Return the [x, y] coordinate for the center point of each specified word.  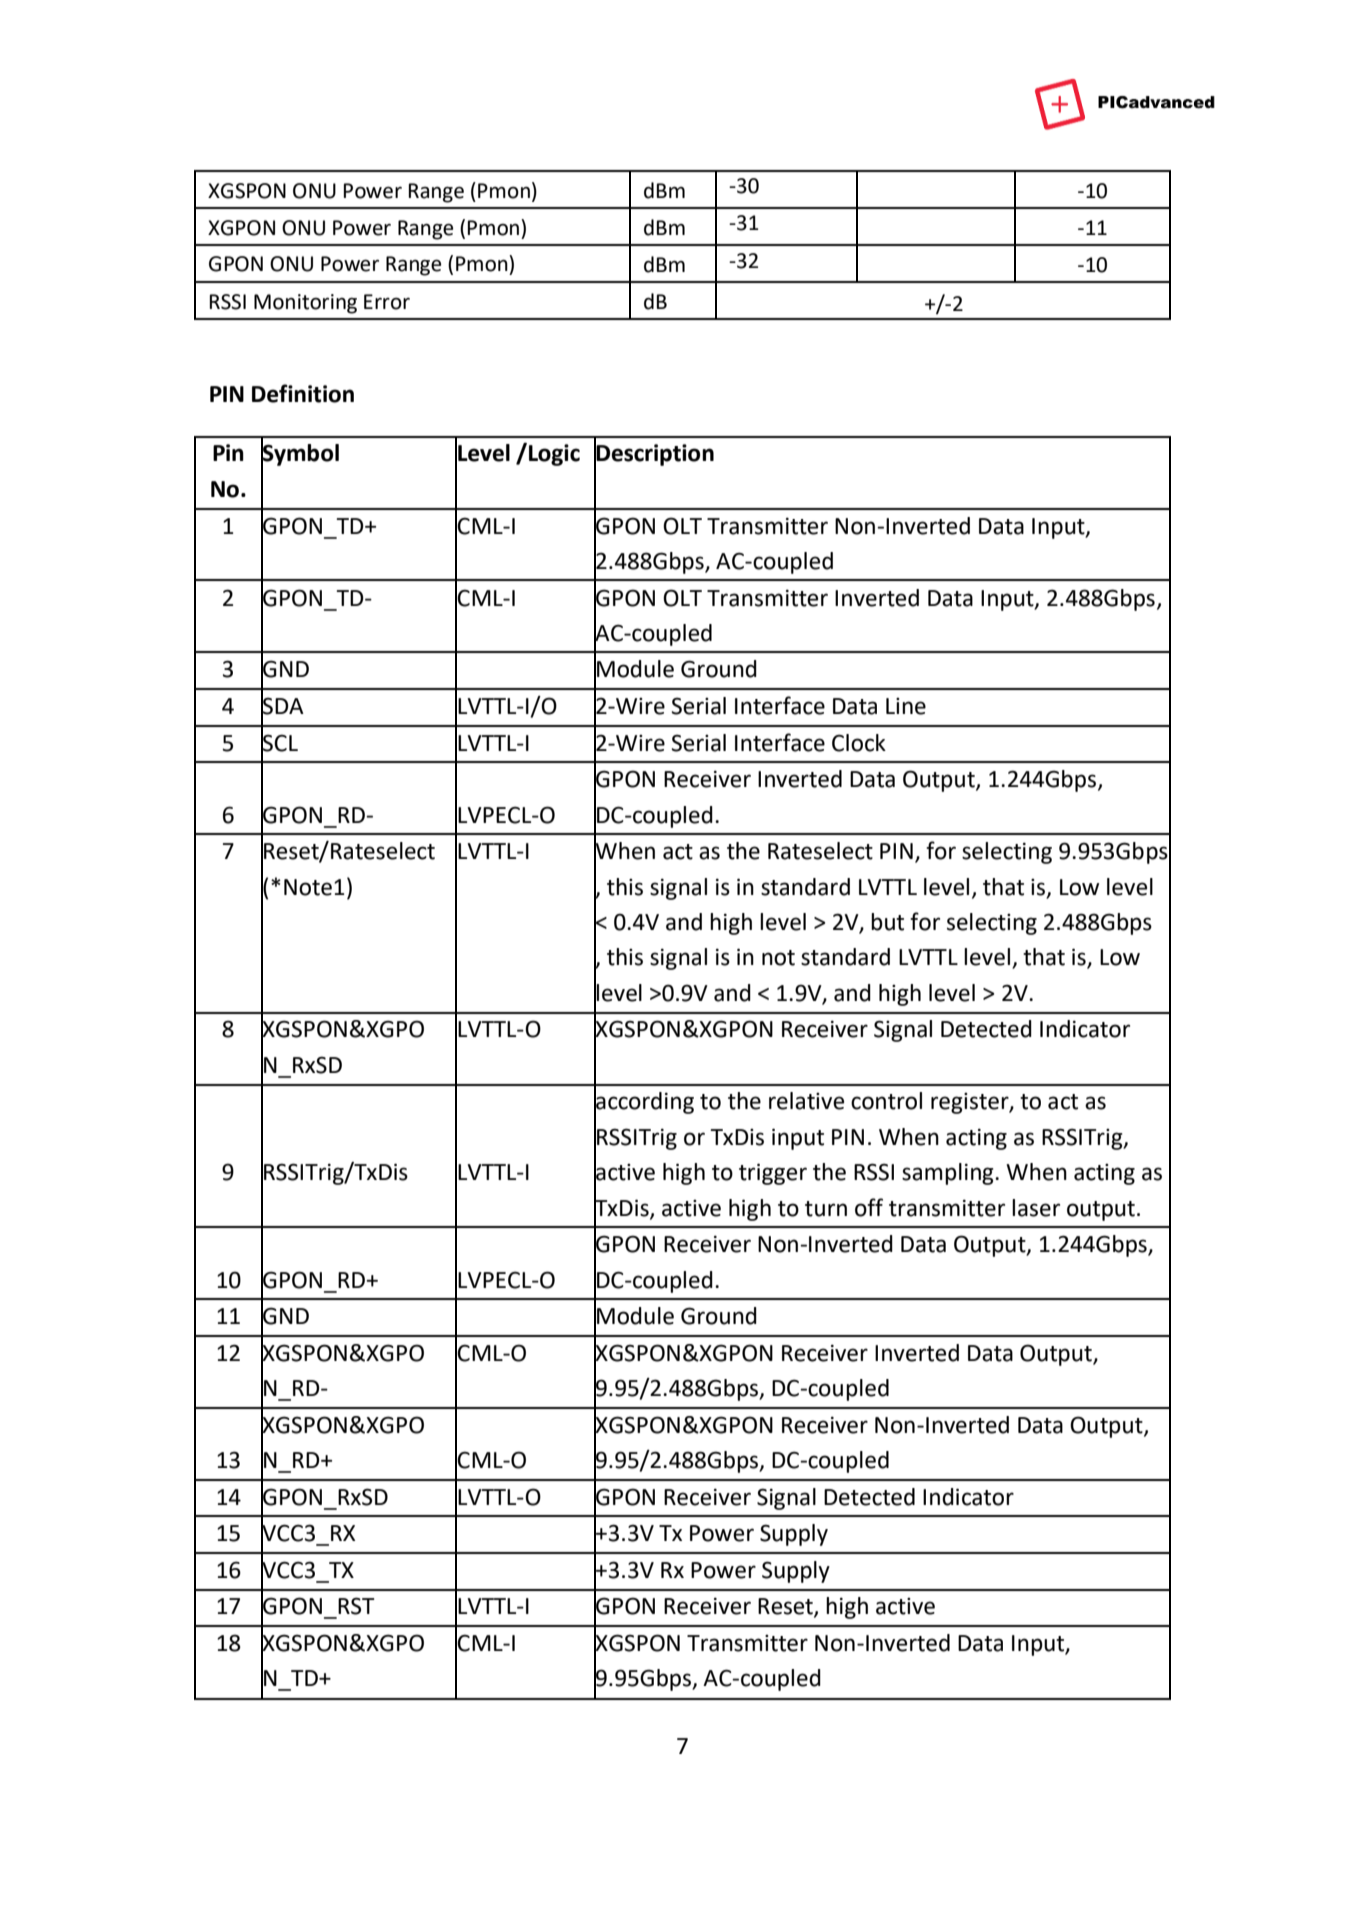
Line [906, 706]
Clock [859, 743]
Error [387, 302]
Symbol [300, 455]
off [869, 1207]
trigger [773, 1174]
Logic [554, 455]
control [886, 1101]
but [887, 922]
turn [826, 1209]
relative [806, 1101]
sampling [949, 1174]
